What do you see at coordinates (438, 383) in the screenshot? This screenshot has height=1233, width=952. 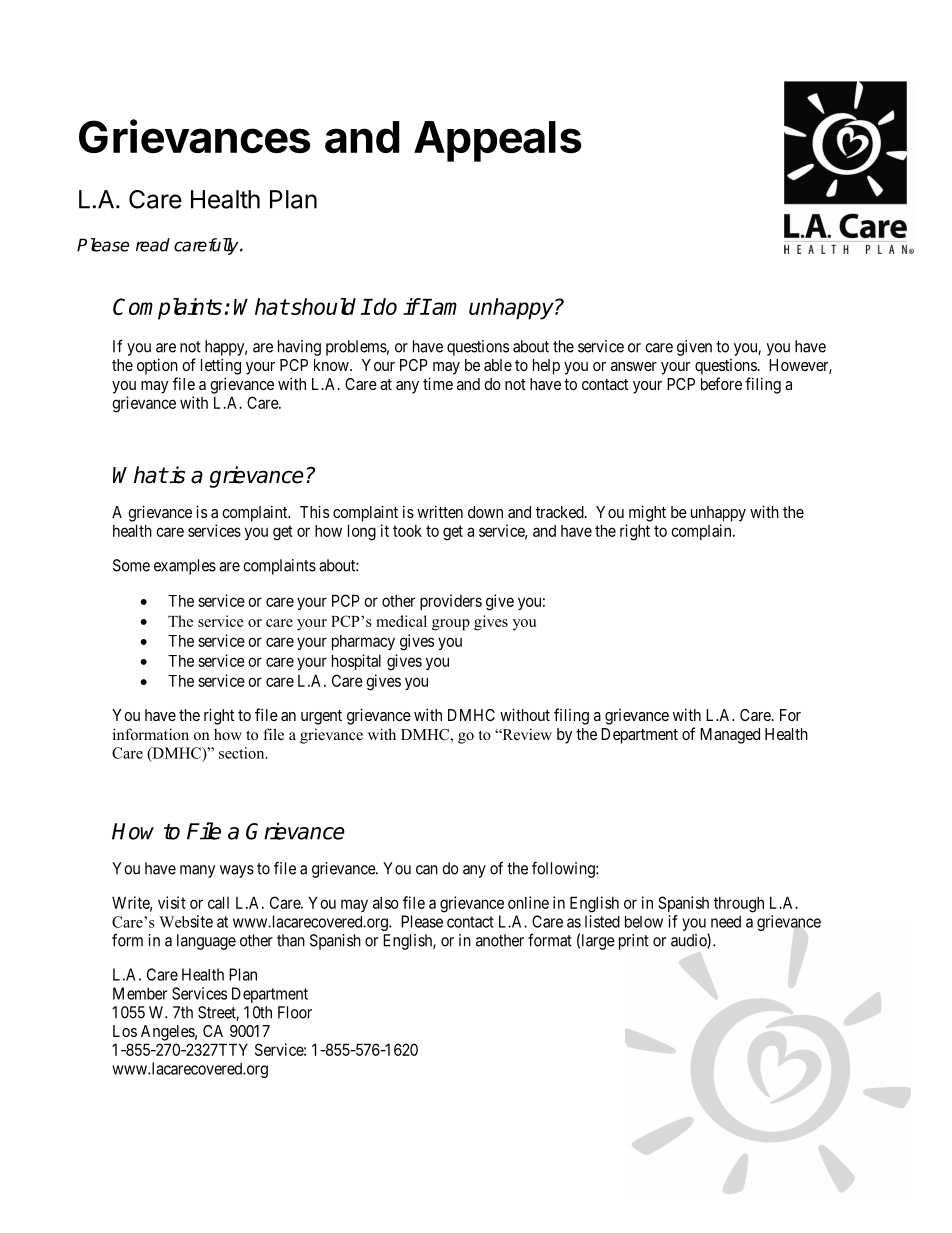 I see `time` at bounding box center [438, 383].
